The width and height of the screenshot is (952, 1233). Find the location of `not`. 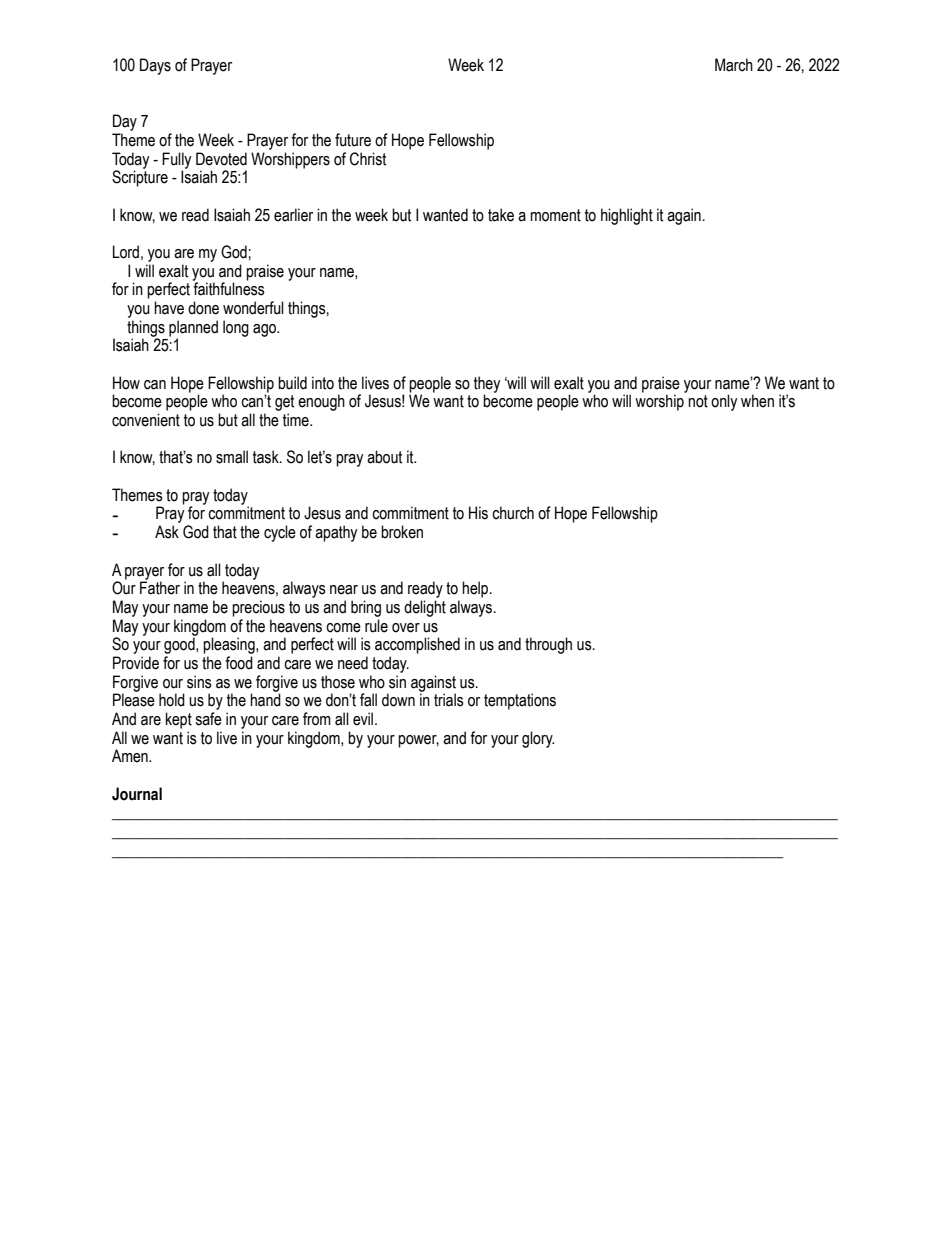

not is located at coordinates (698, 401).
